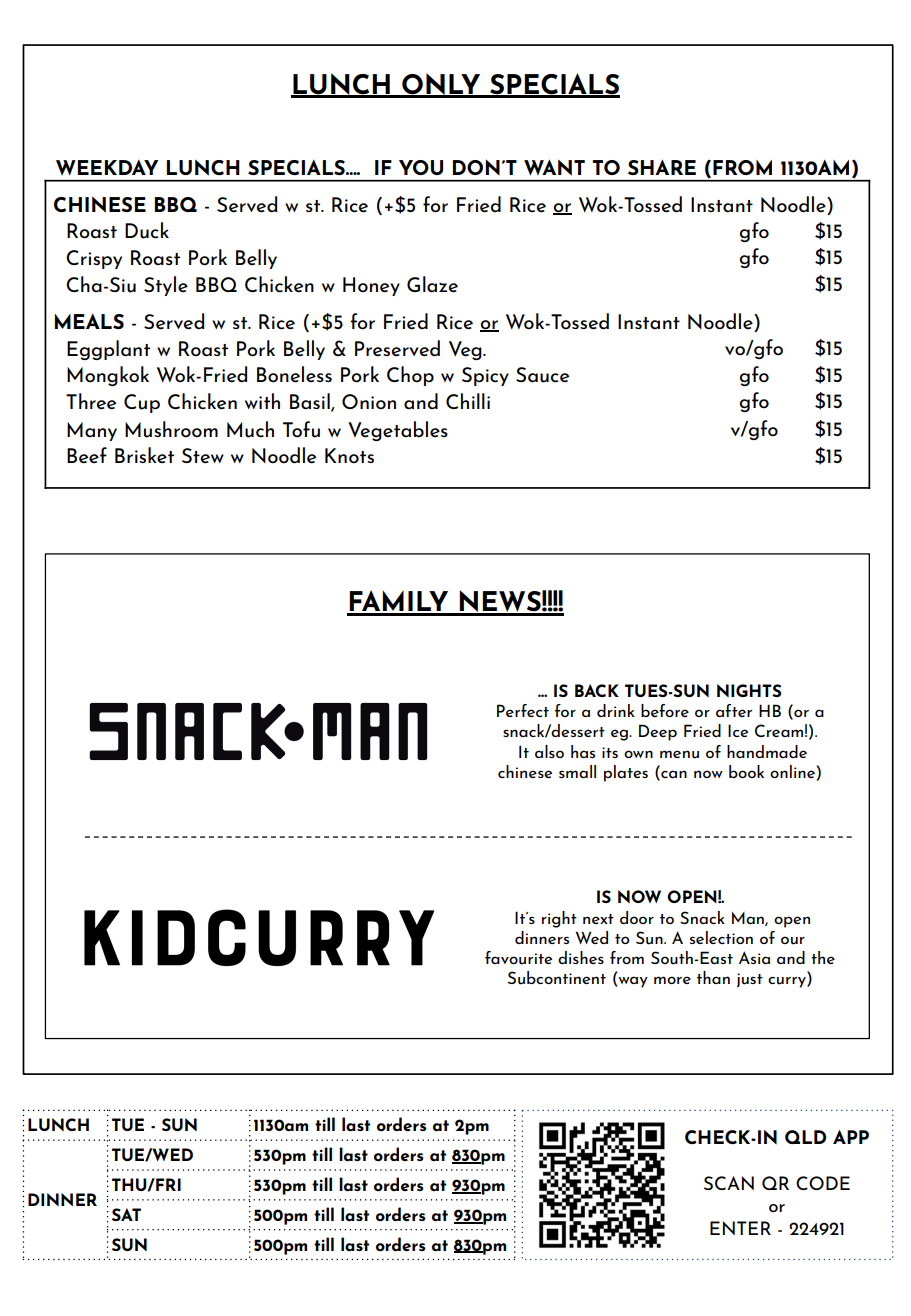 This screenshot has height=1316, width=911. What do you see at coordinates (107, 167) in the screenshot?
I see `WEEKDAY` at bounding box center [107, 167].
